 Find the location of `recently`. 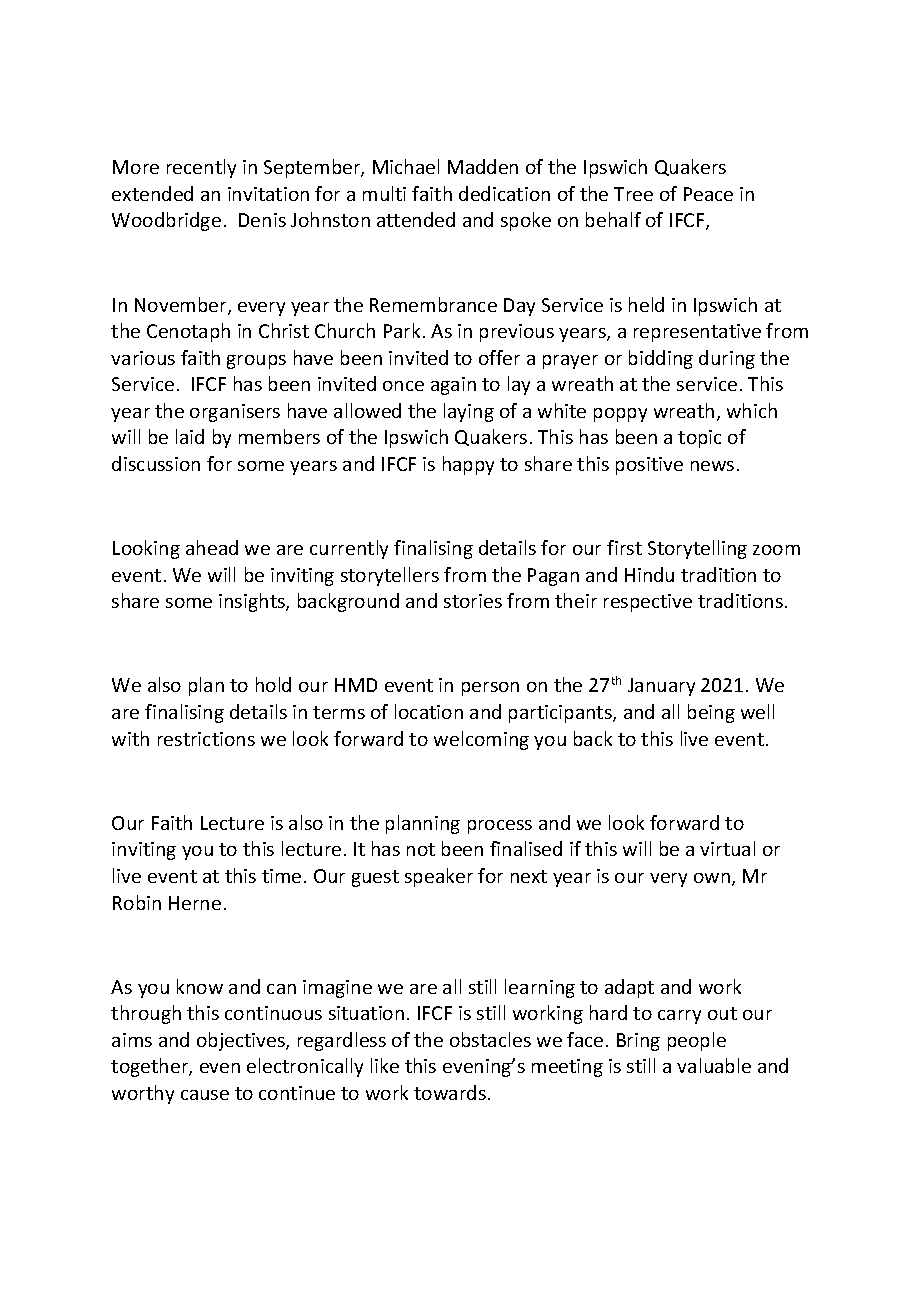

recently is located at coordinates (201, 168).
